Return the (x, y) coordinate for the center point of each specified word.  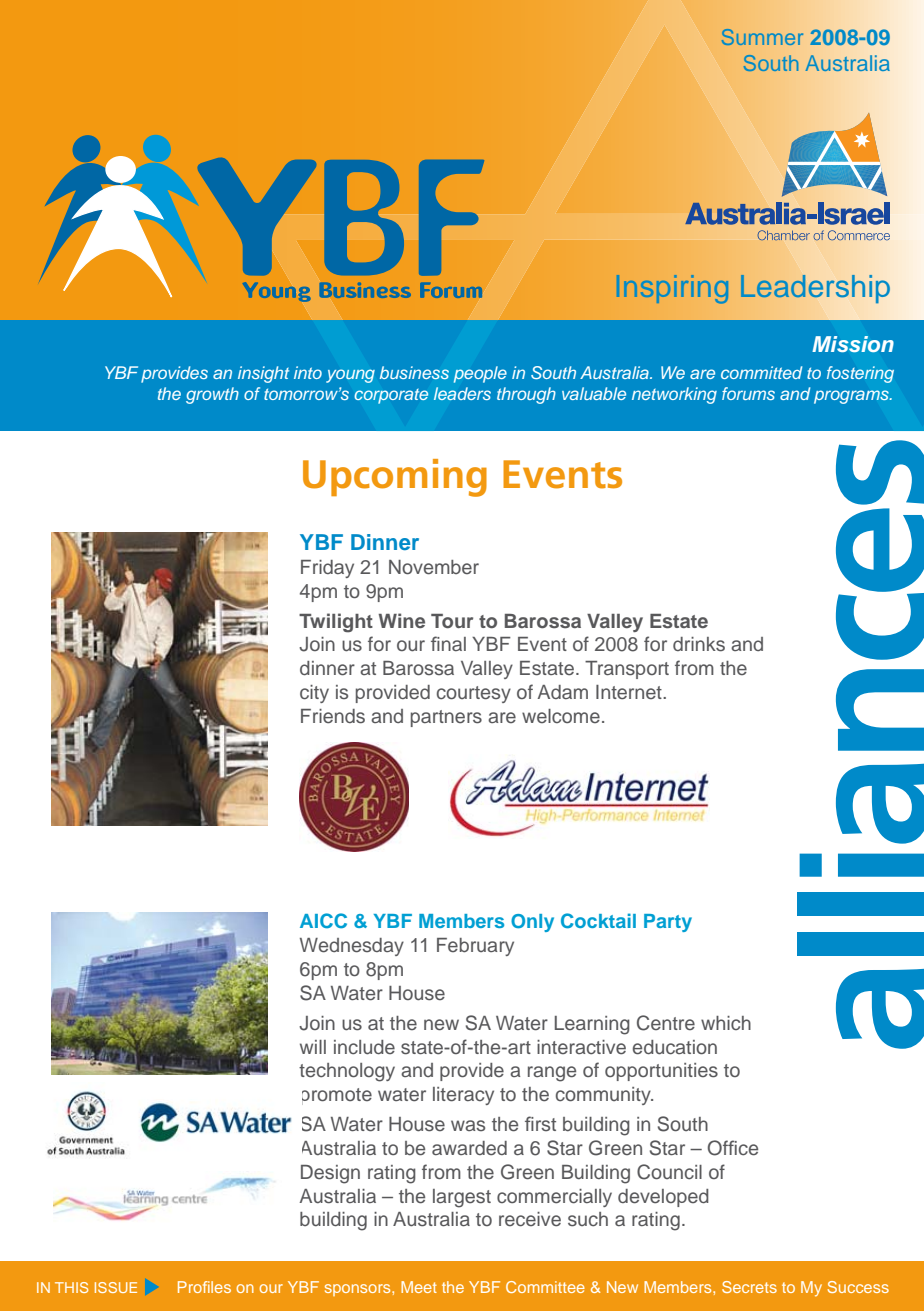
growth (212, 395)
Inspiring (672, 289)
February (475, 947)
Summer (762, 37)
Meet (419, 1287)
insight (263, 374)
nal (454, 644)
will (313, 1047)
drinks (699, 644)
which (726, 1023)
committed (761, 372)
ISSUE (116, 1287)
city (314, 694)
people (480, 374)
